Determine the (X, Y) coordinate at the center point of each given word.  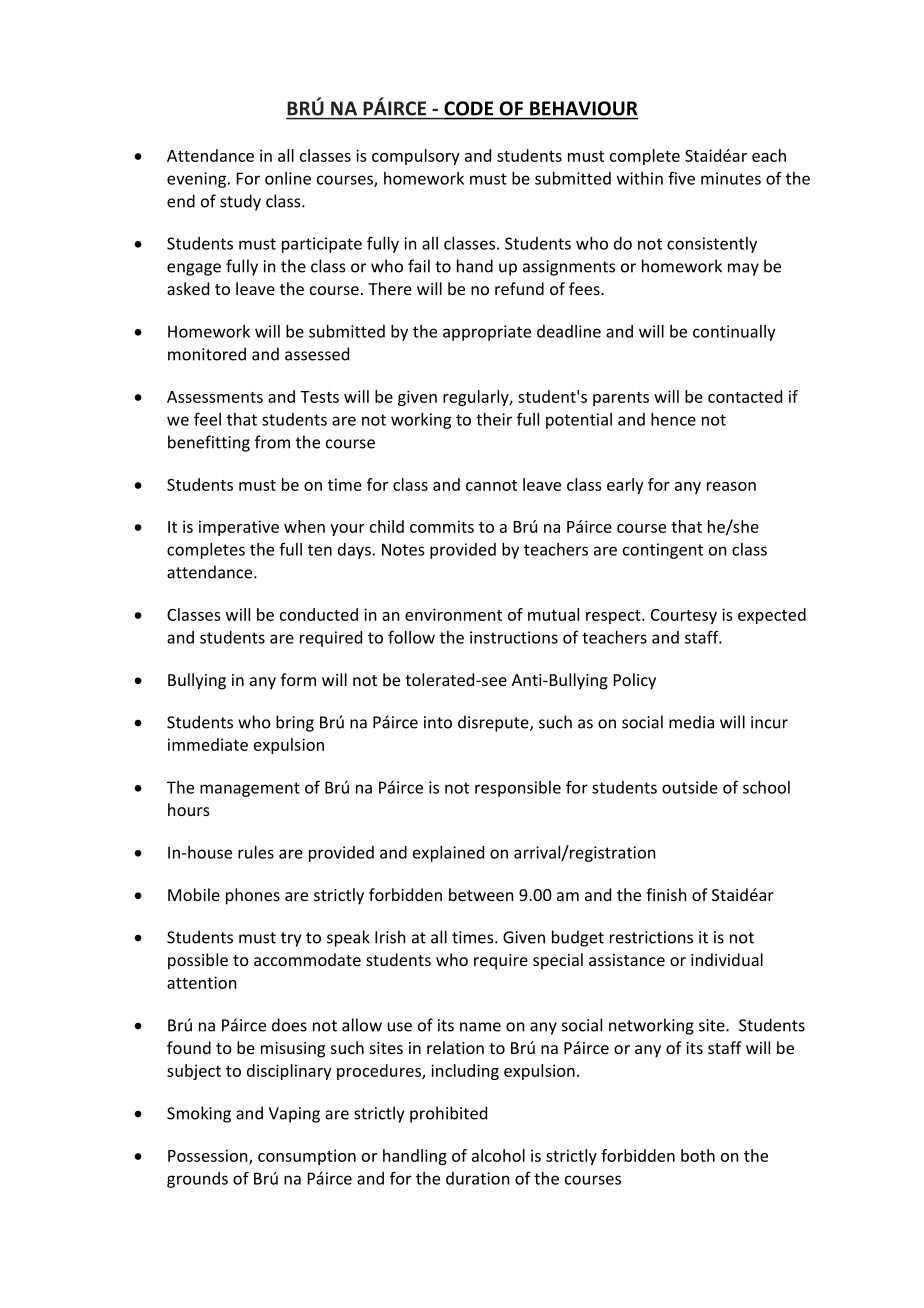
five (681, 178)
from (272, 442)
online (288, 178)
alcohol (498, 1155)
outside (690, 787)
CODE (468, 108)
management (250, 789)
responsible (518, 789)
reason (731, 486)
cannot (491, 485)
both (698, 1155)
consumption (307, 1157)
